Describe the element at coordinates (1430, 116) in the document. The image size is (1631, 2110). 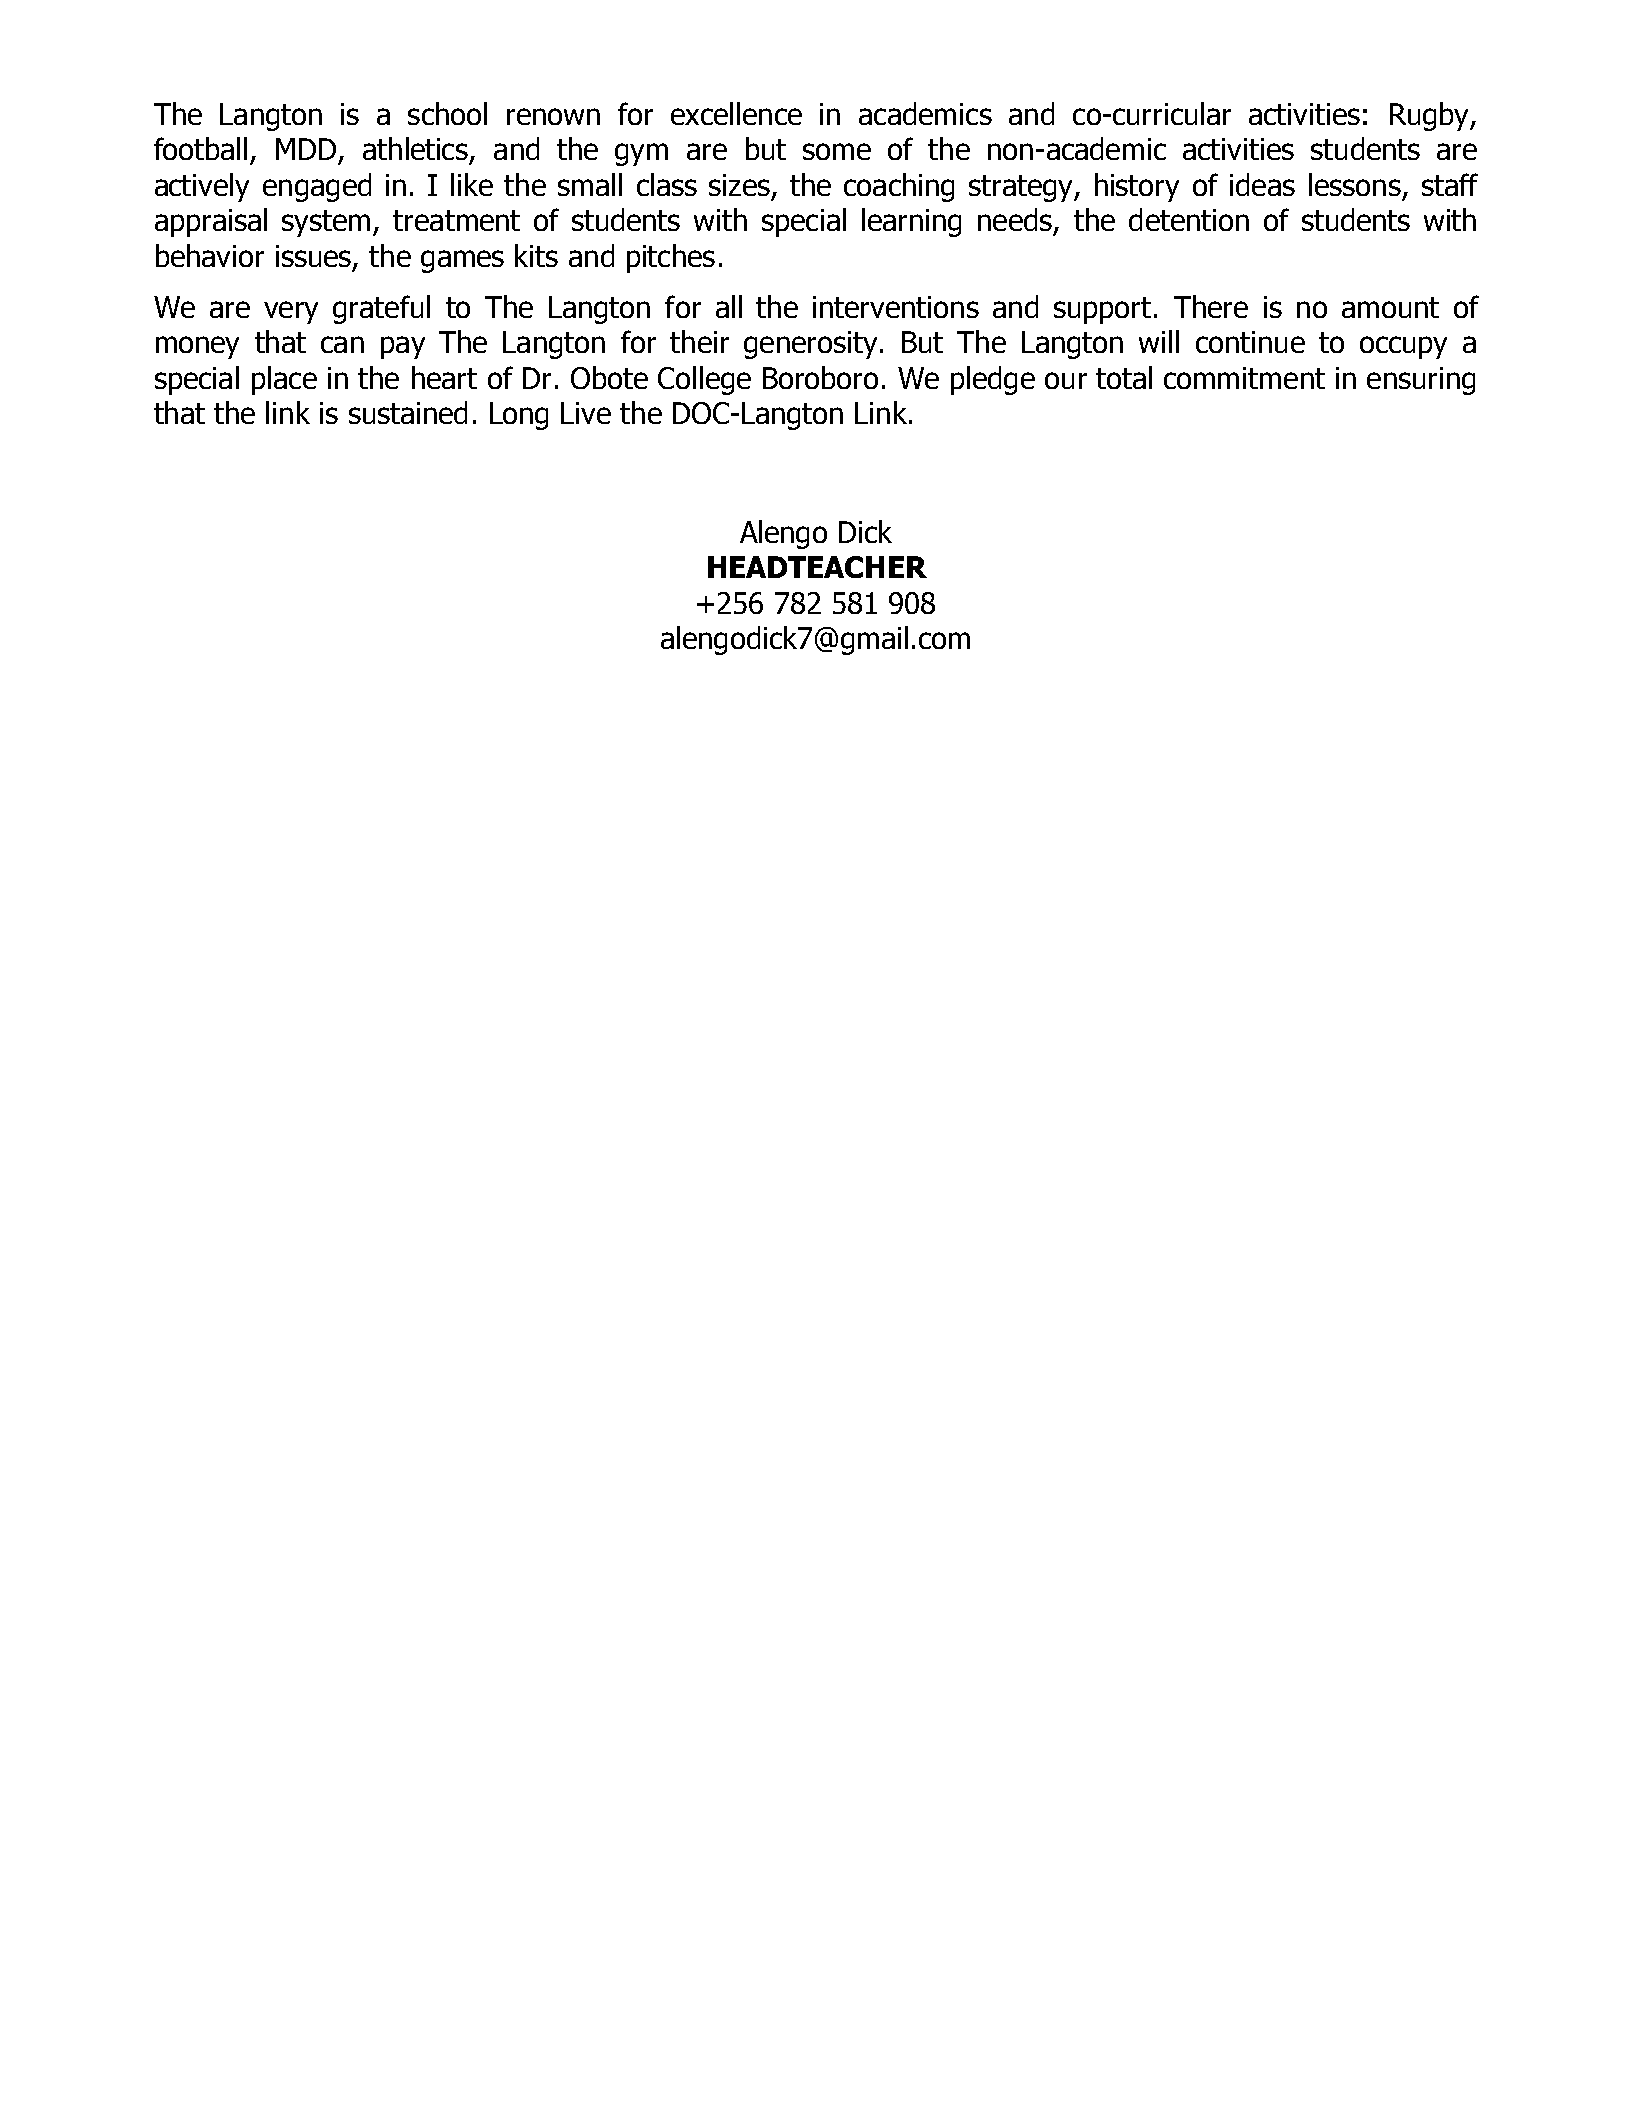
I see `Rugby` at that location.
